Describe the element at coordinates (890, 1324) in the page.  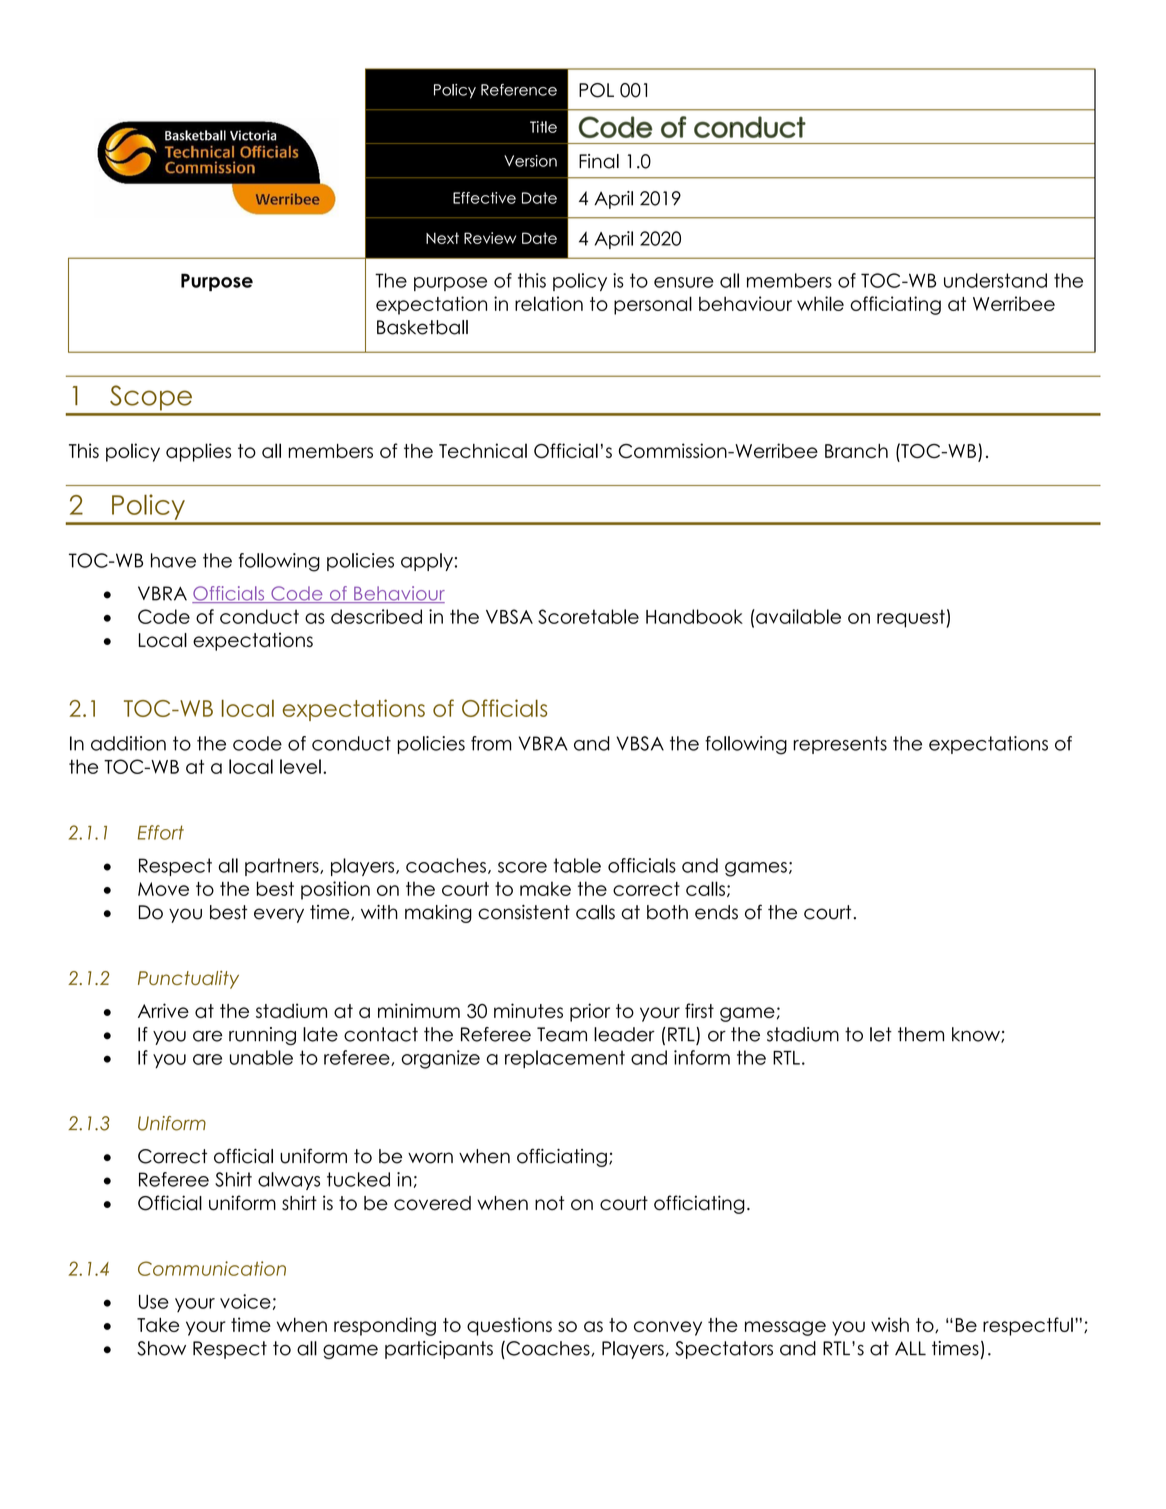
I see `wish` at that location.
